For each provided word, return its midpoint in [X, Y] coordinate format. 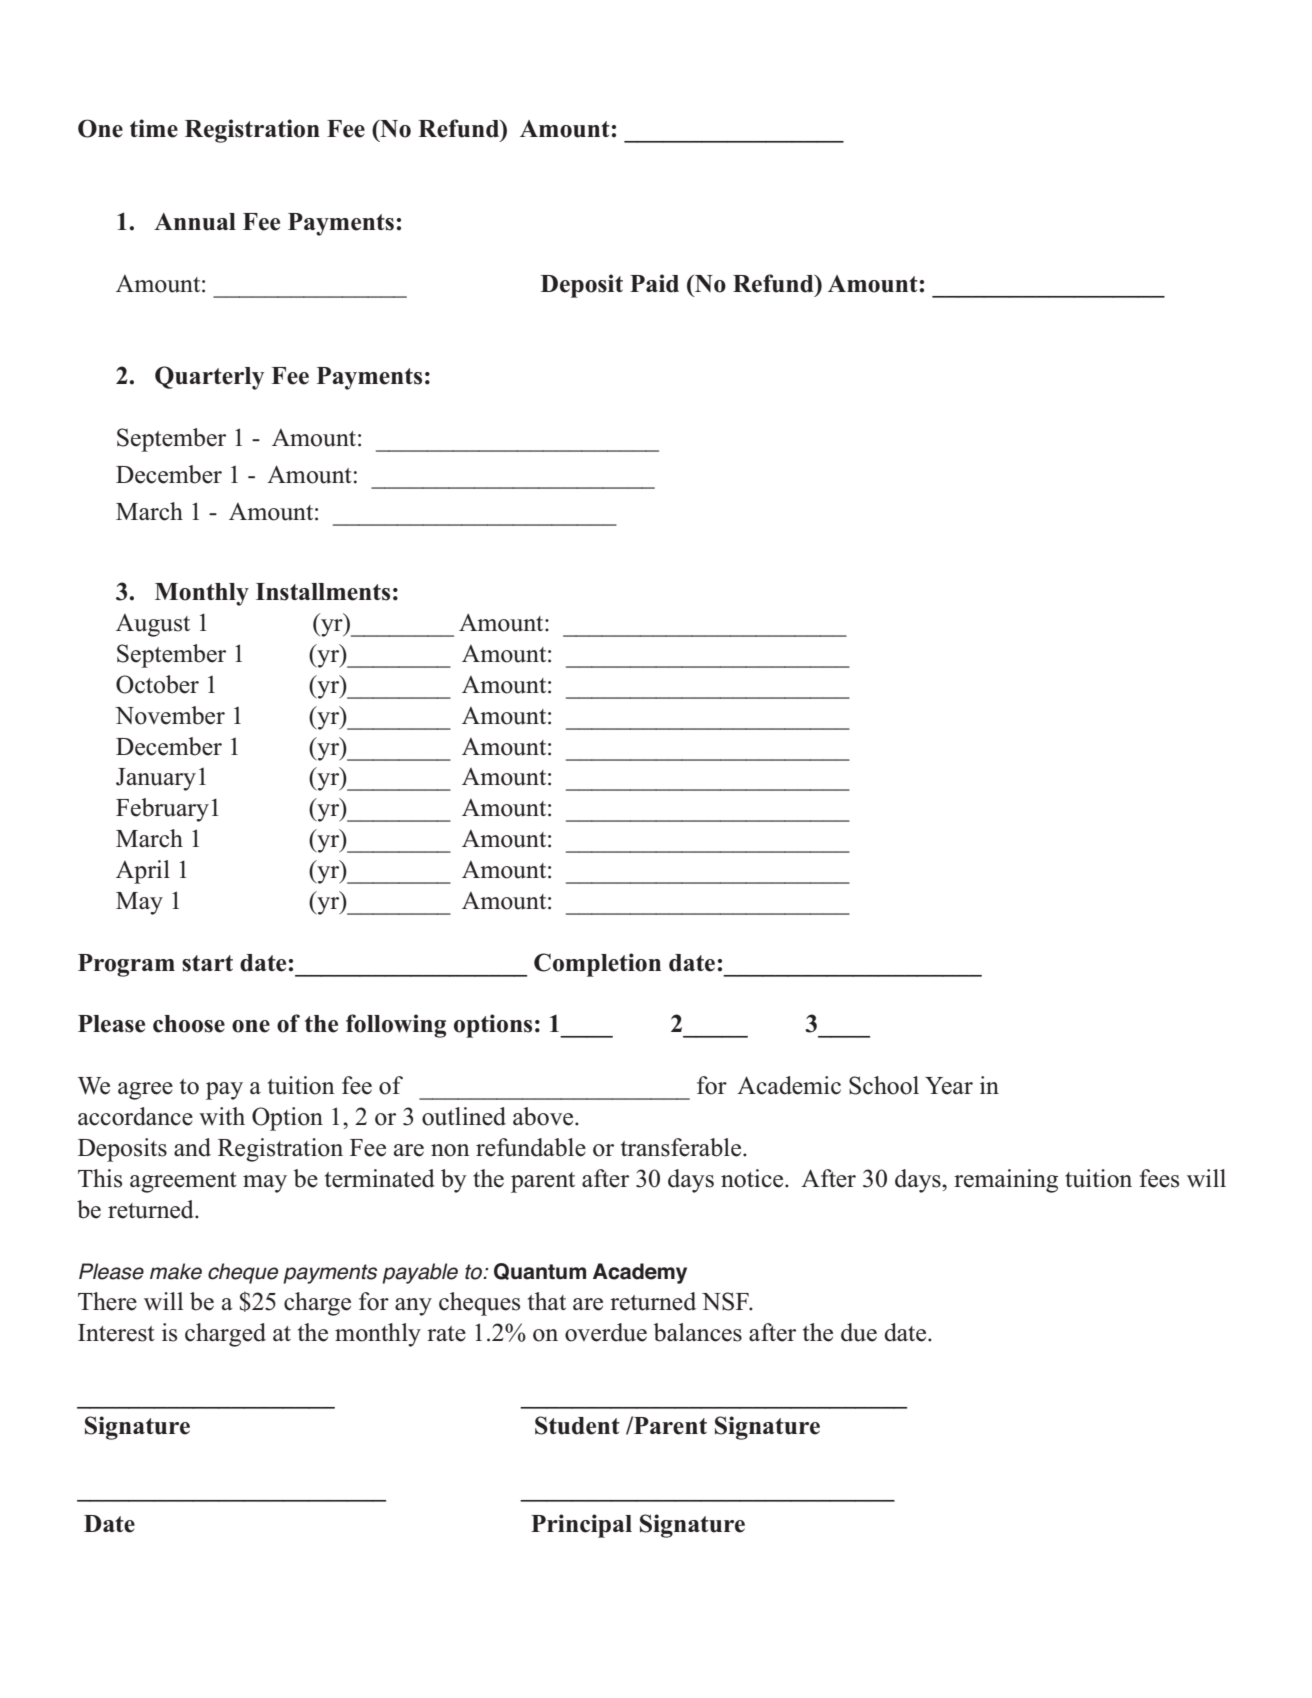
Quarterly [209, 378]
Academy [640, 1273]
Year [949, 1086]
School [884, 1085]
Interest [116, 1333]
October [157, 684]
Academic [789, 1085]
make [176, 1271]
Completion [597, 965]
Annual [195, 222]
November [170, 715]
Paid [654, 283]
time [154, 128]
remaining [1006, 1181]
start [207, 963]
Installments [323, 592]
